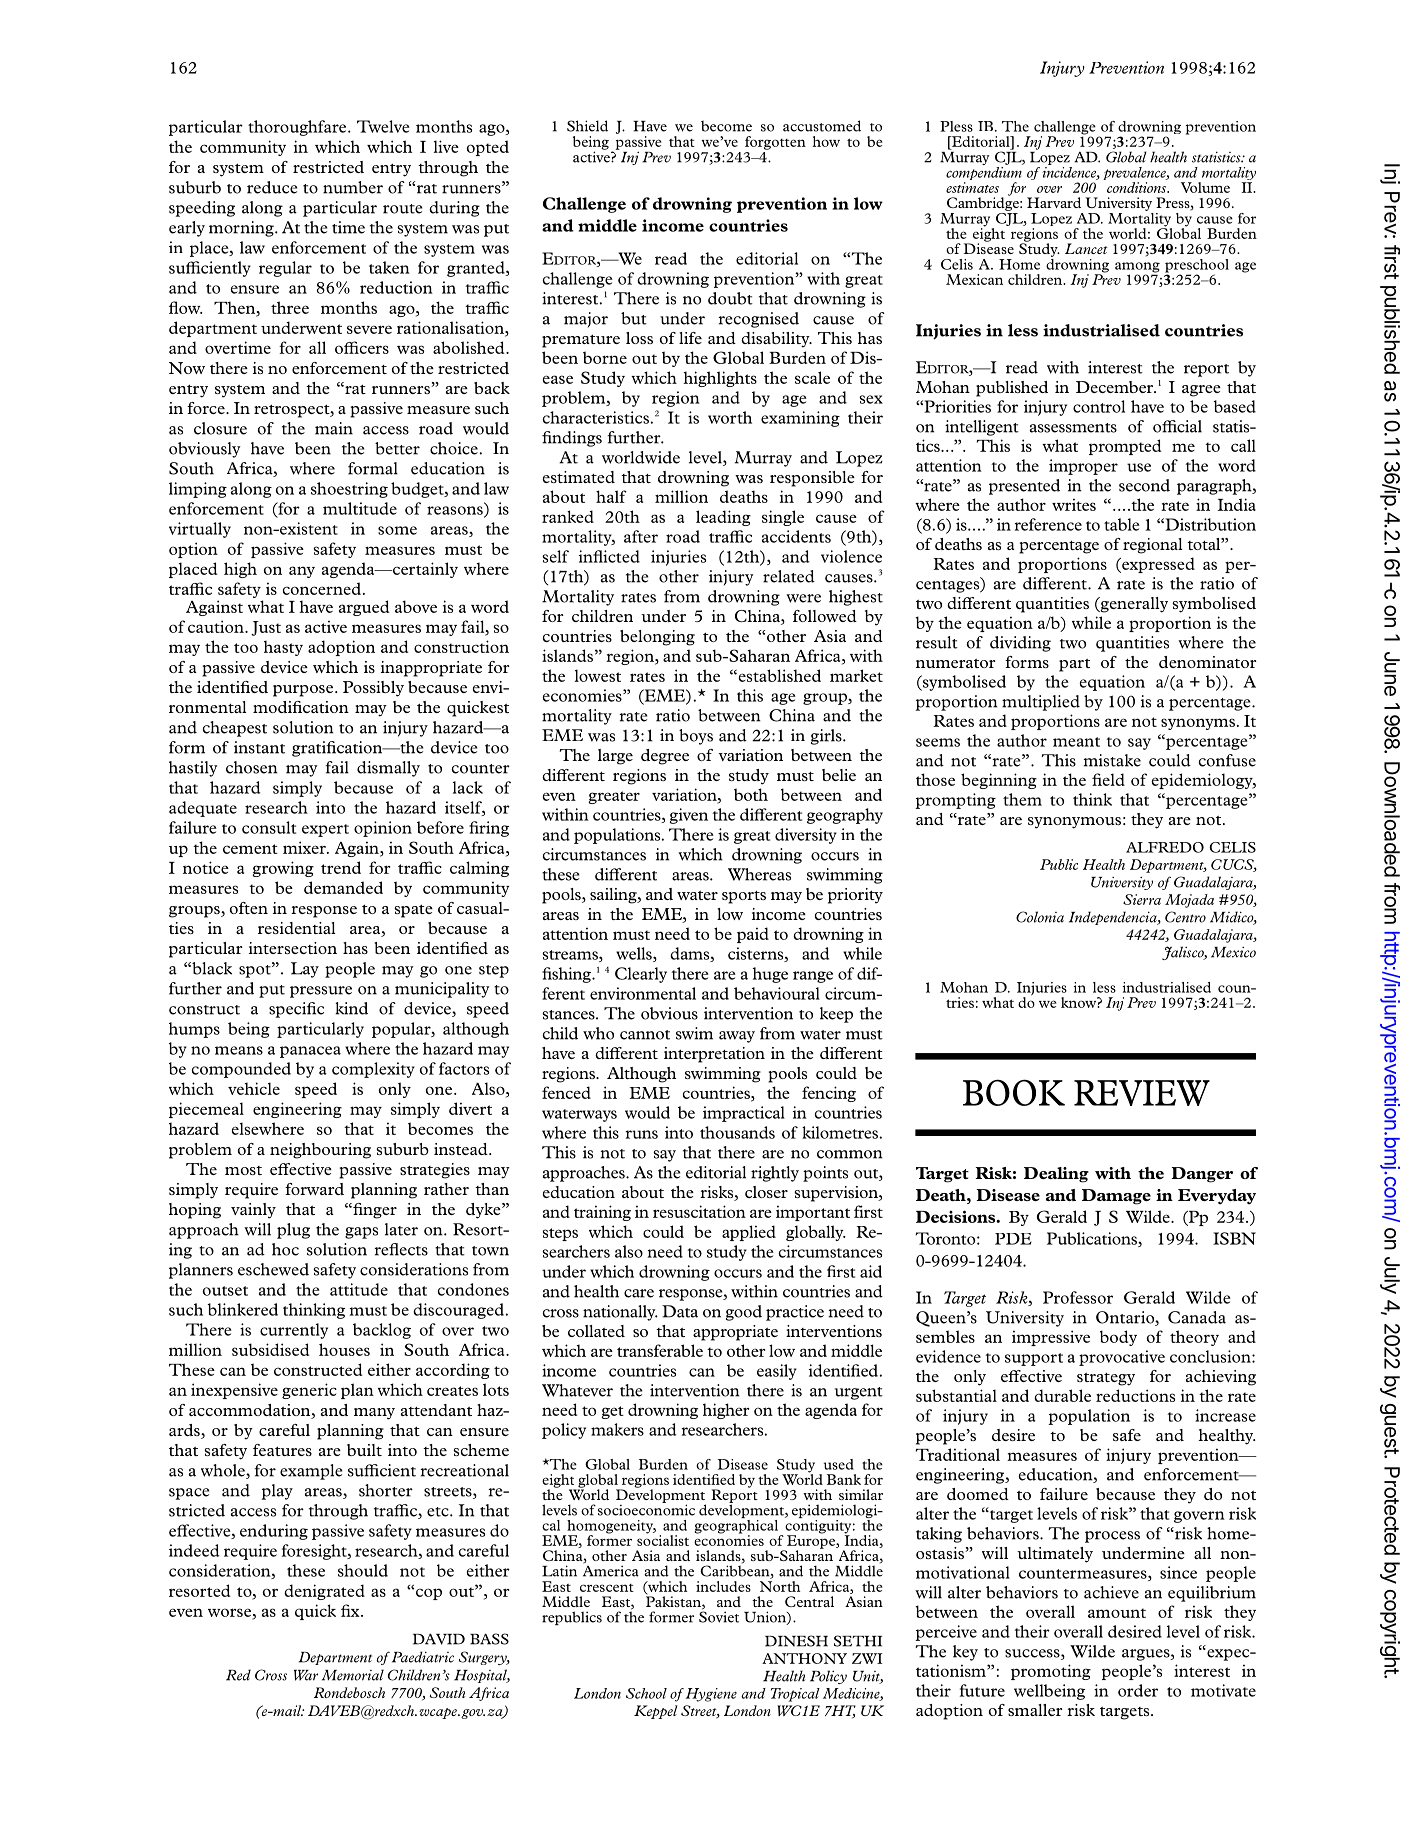  Describe the element at coordinates (1142, 899) in the page. I see `Sierra` at that location.
